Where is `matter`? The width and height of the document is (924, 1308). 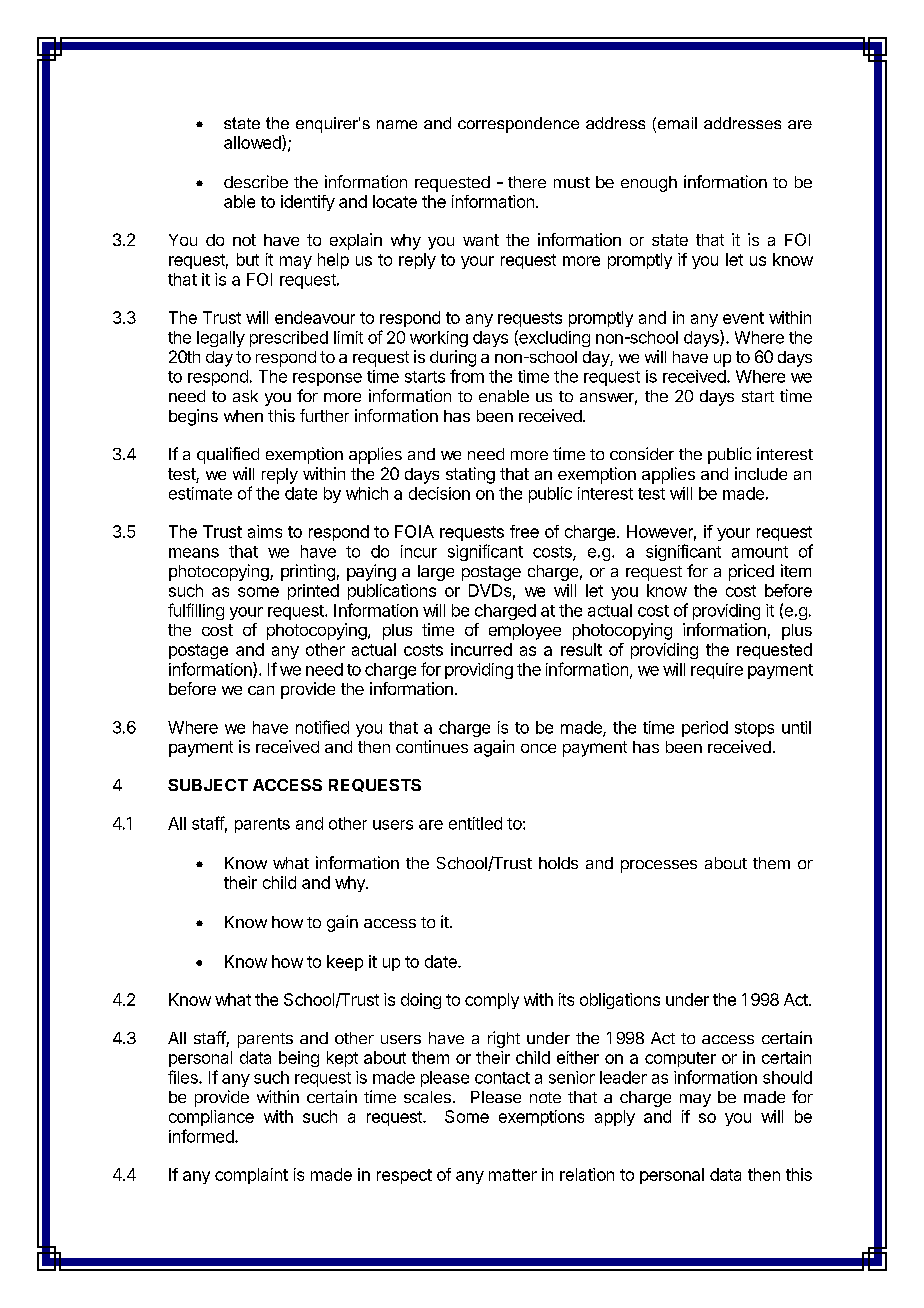 matter is located at coordinates (513, 1175).
